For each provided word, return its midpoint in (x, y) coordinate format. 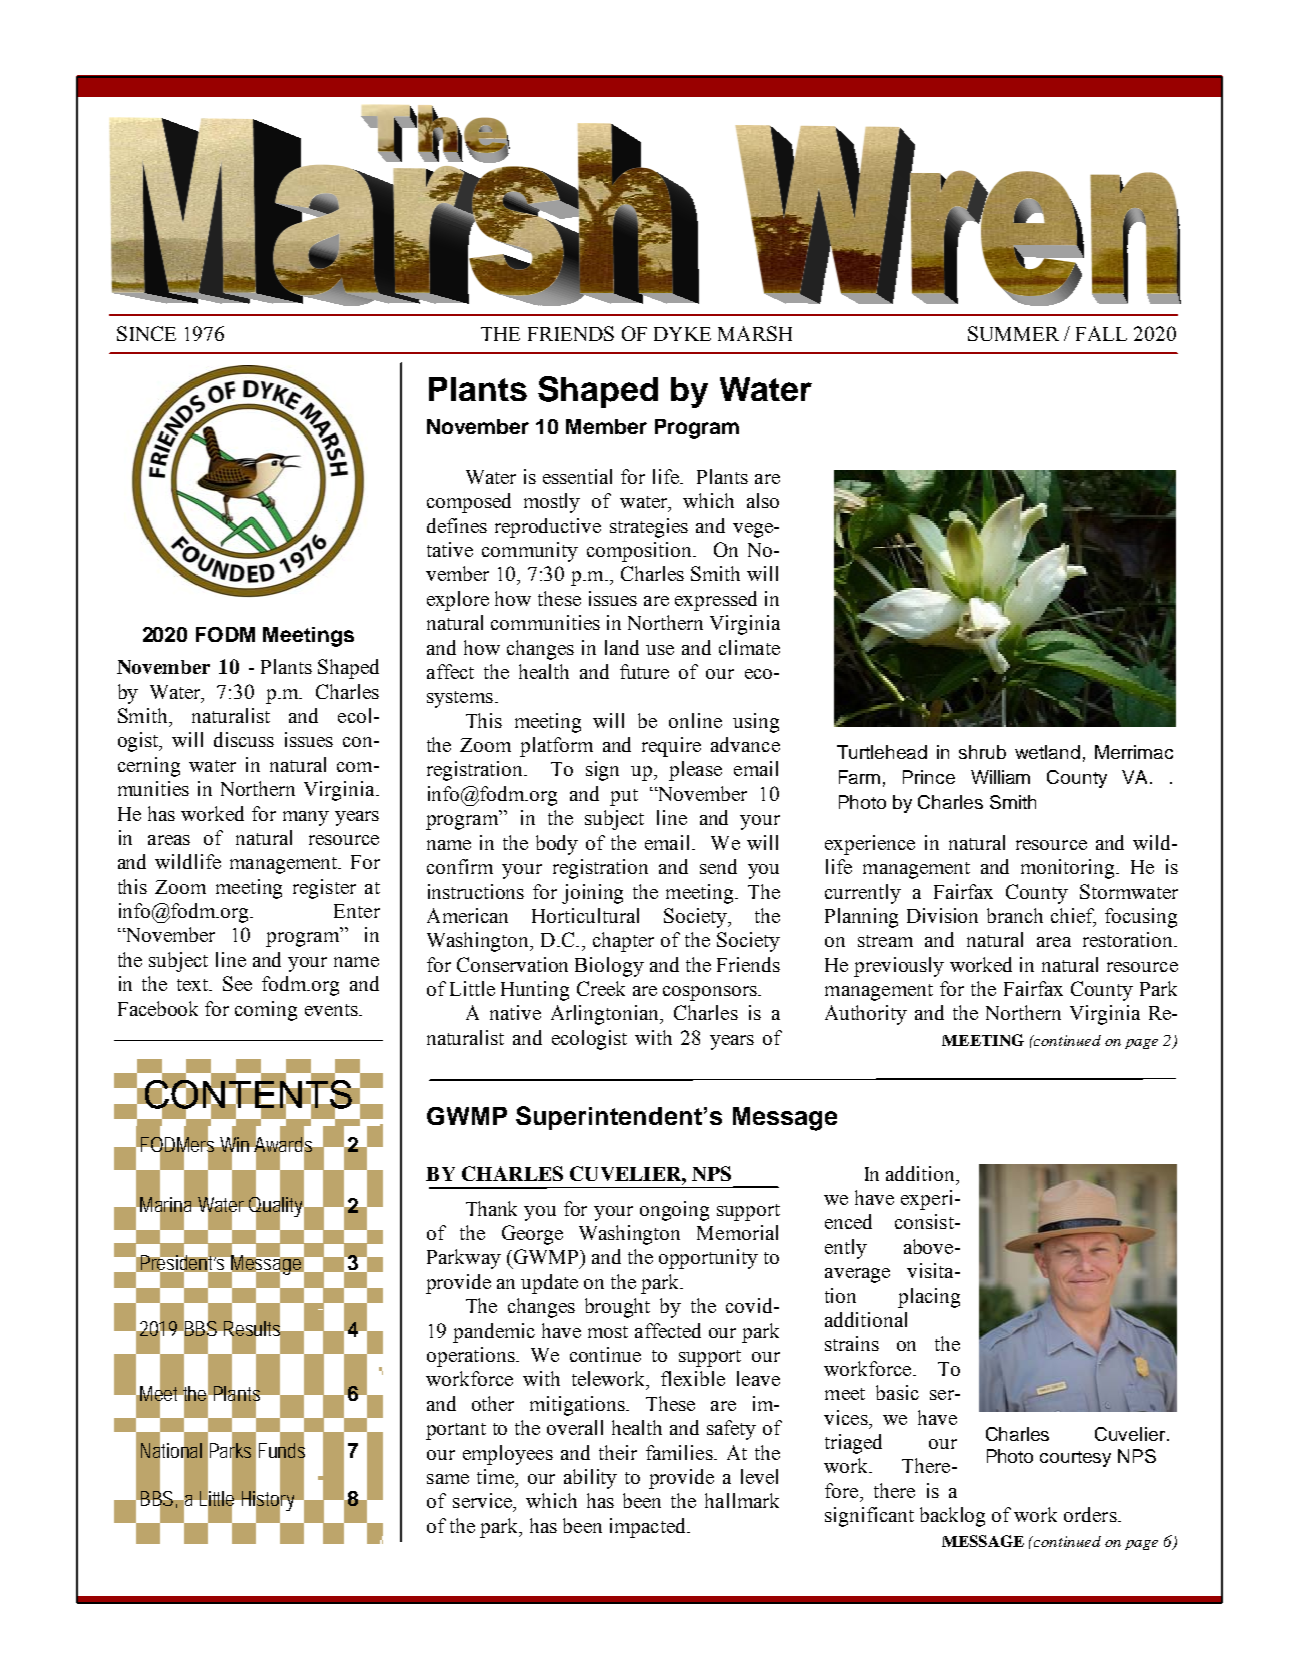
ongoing (674, 1211)
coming (266, 1011)
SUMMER (1013, 333)
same (448, 1479)
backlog (952, 1517)
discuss (244, 739)
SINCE (146, 333)
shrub (982, 752)
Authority (866, 1015)
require (671, 747)
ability (590, 1479)
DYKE (682, 334)
